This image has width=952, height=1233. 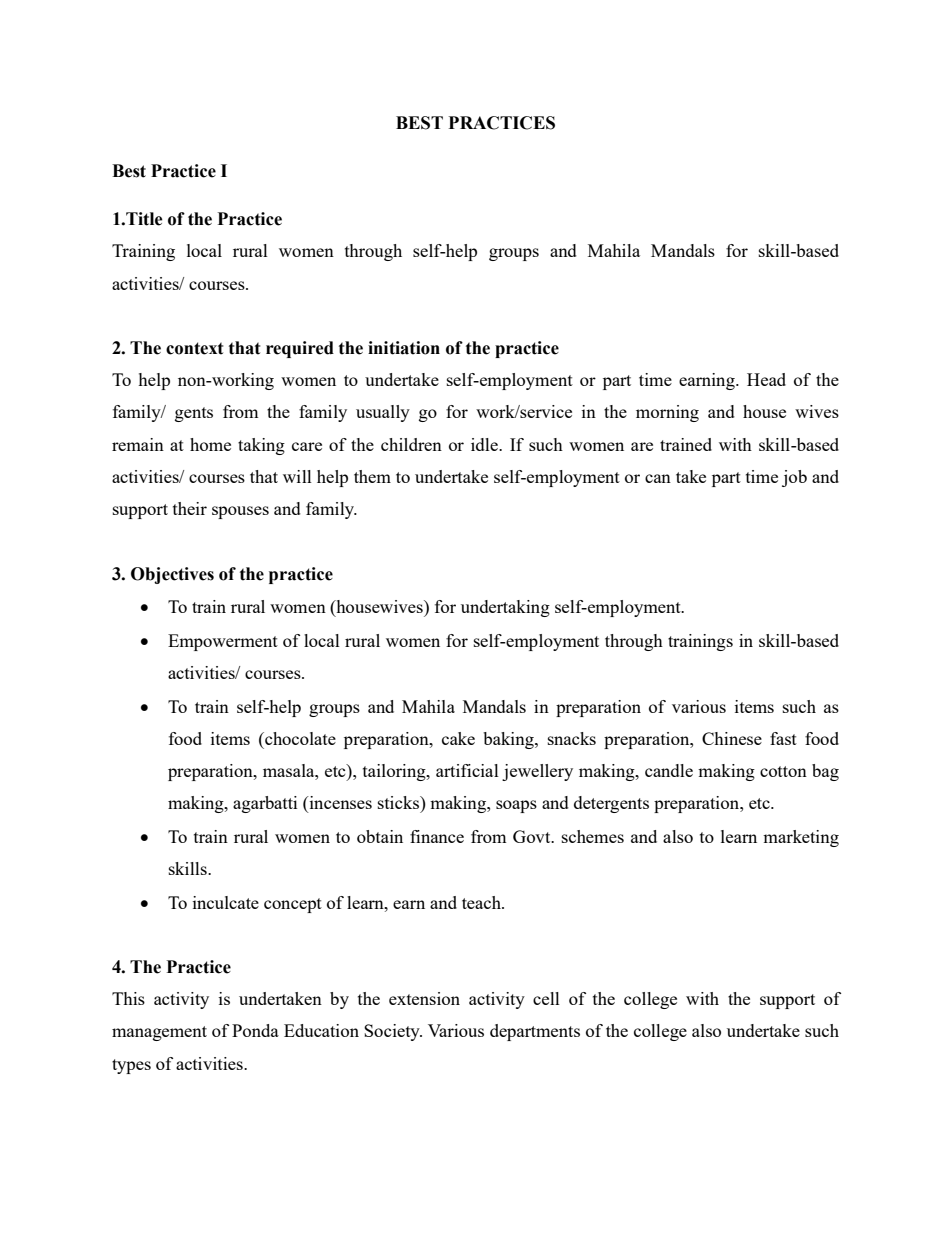 What do you see at coordinates (194, 348) in the image?
I see `context` at bounding box center [194, 348].
